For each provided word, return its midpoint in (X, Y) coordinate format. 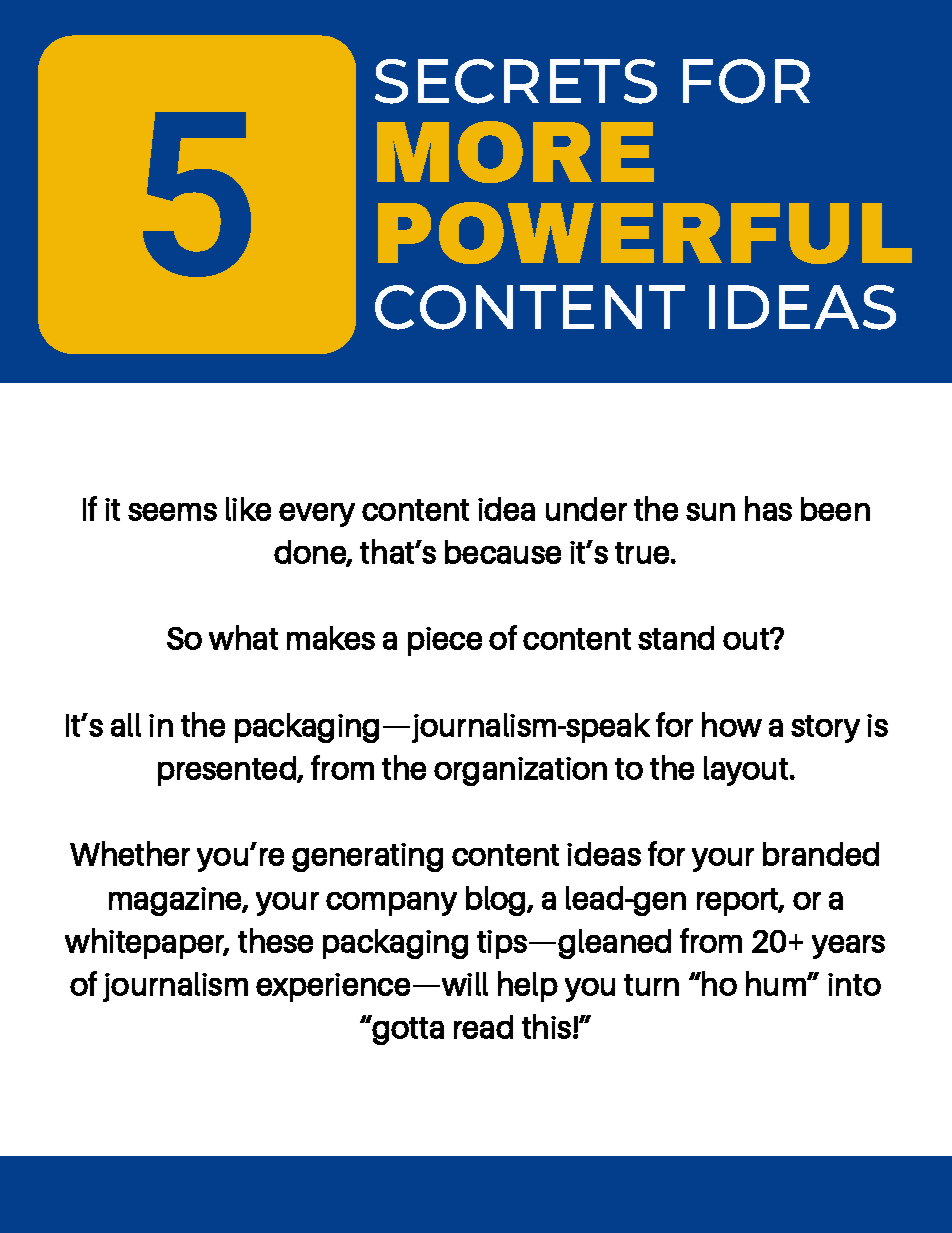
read (483, 1027)
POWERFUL (645, 233)
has (768, 508)
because (503, 552)
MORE (515, 152)
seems (172, 512)
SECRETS (516, 81)
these (275, 940)
